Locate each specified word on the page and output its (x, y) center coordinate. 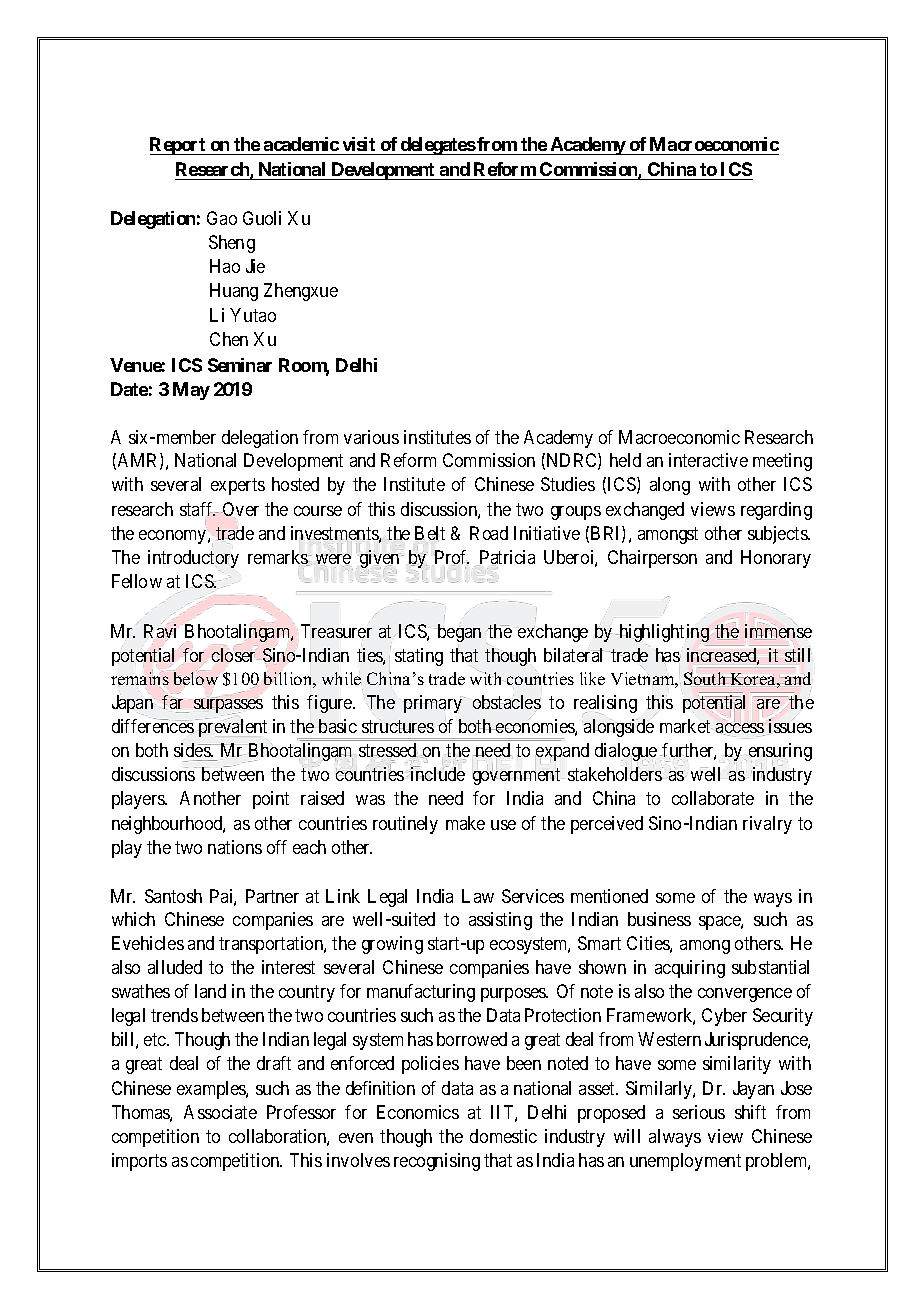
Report (179, 146)
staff (198, 509)
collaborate (713, 798)
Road (489, 533)
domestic (503, 1136)
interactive (708, 460)
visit (359, 144)
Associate (220, 1112)
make (465, 823)
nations (235, 847)
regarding (776, 511)
